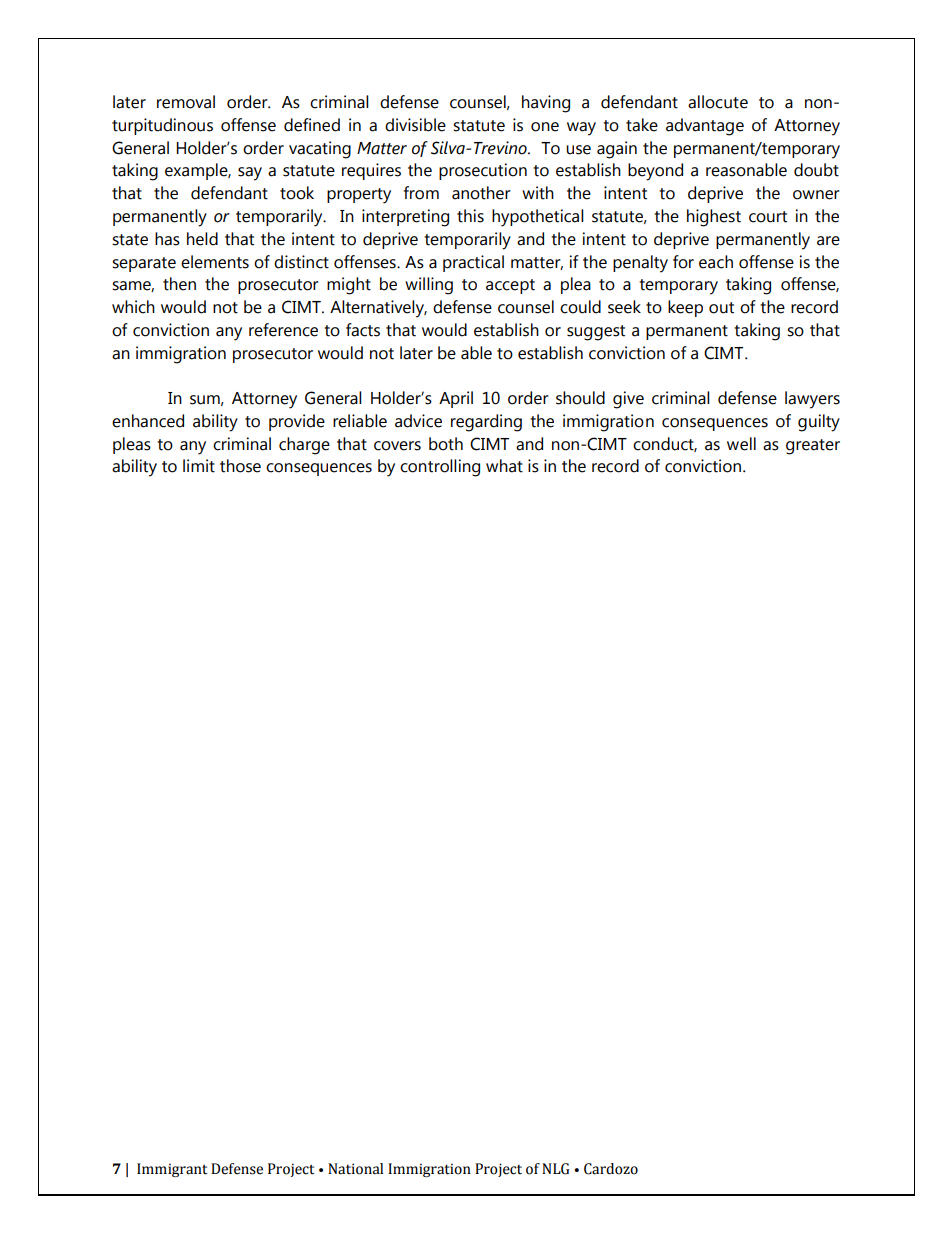  I want to click on Immigrant, so click(172, 1170).
